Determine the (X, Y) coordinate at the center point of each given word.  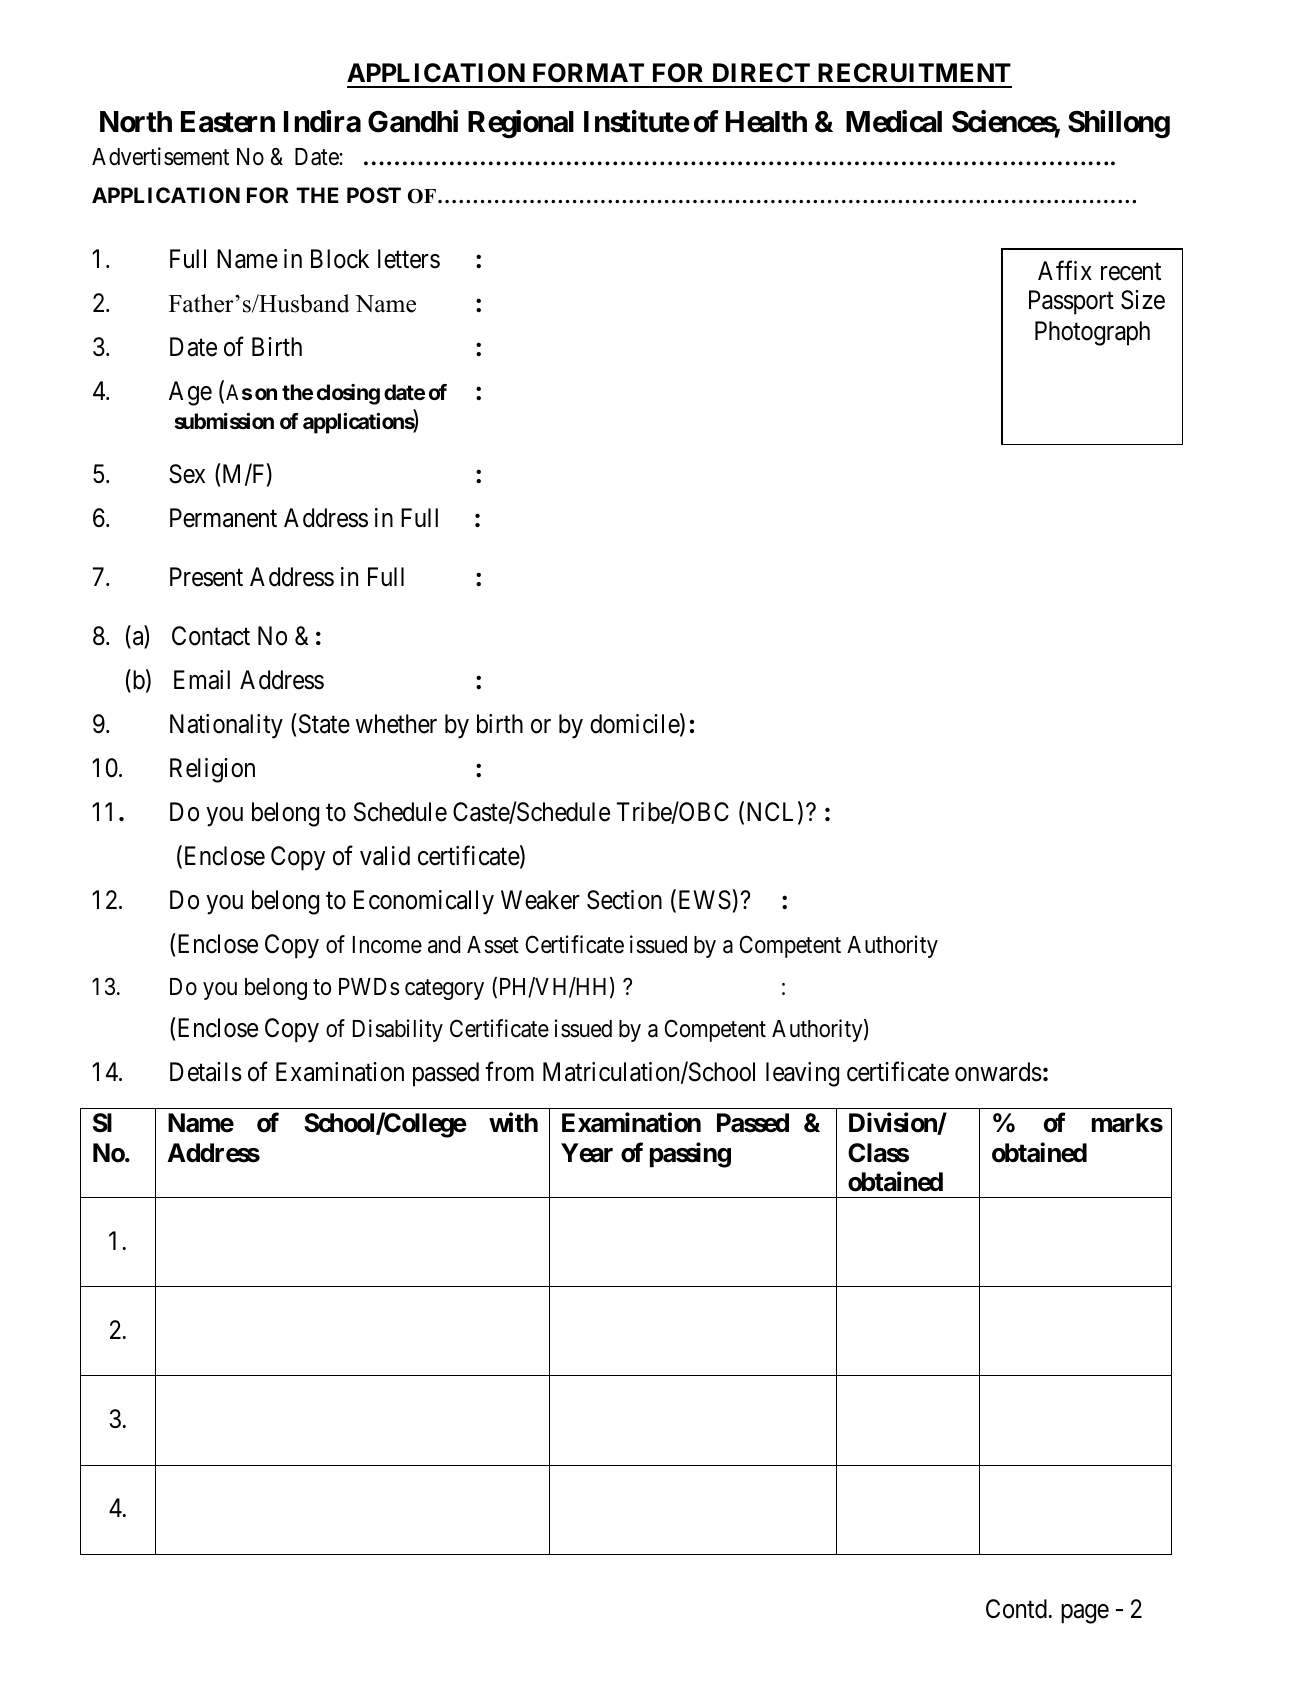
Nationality (226, 726)
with (513, 1122)
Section (624, 900)
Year (587, 1153)
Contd (1016, 1609)
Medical (894, 121)
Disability (398, 1030)
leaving (802, 1074)
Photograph (1092, 333)
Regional (521, 124)
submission (224, 421)
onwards (998, 1072)
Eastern (228, 122)
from (509, 1072)
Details (206, 1072)
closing (348, 394)
